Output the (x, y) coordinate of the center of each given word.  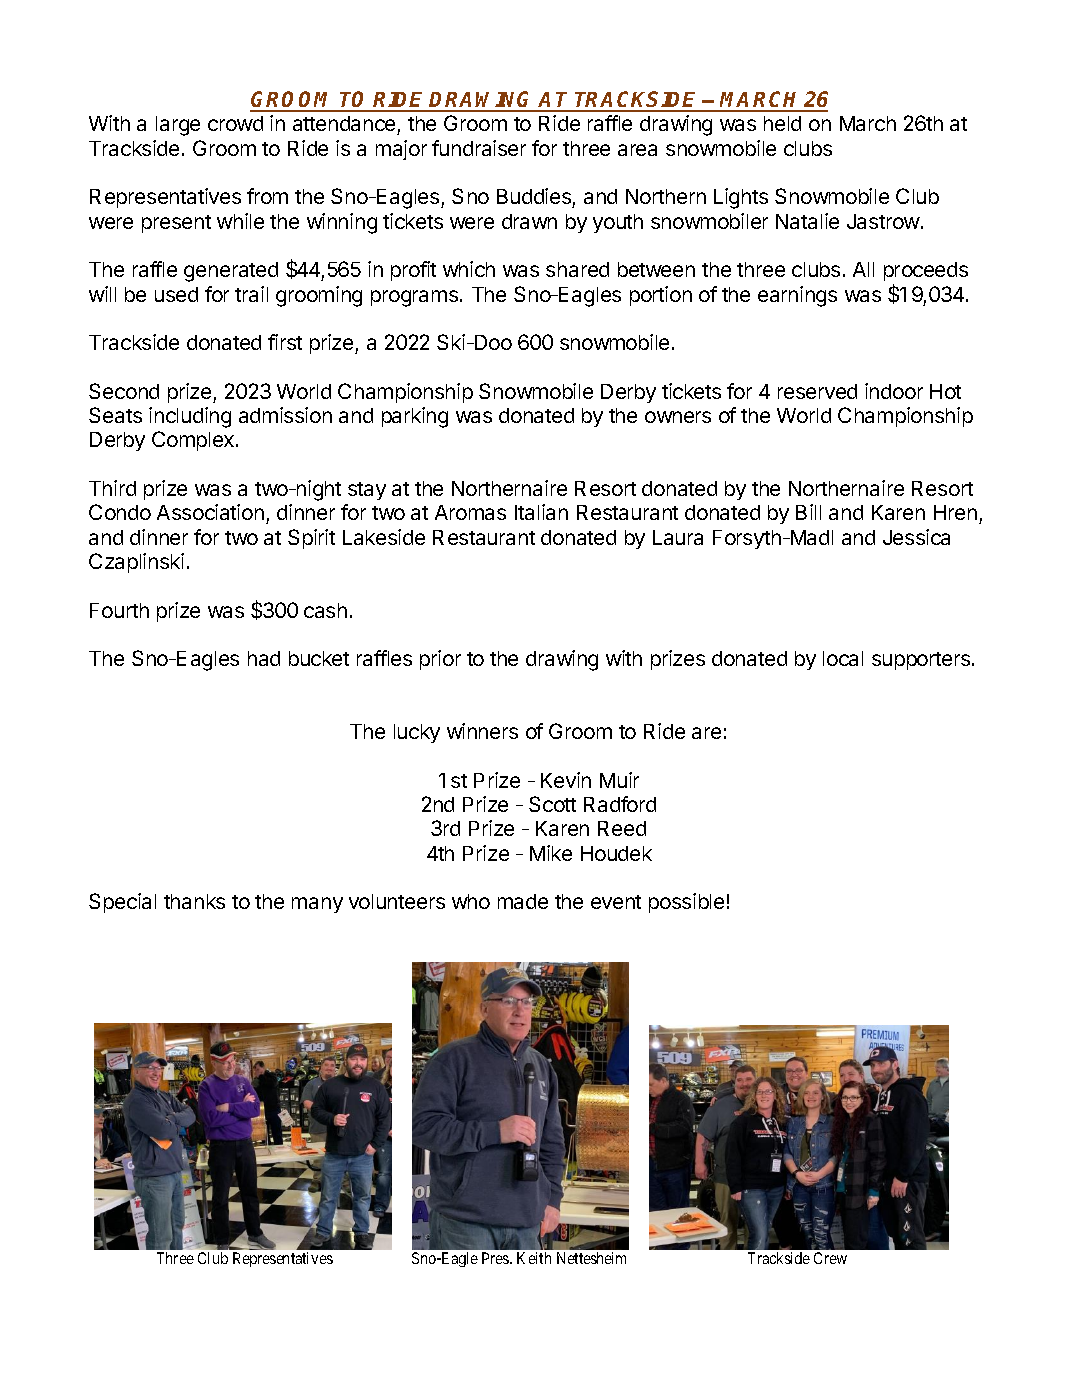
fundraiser (479, 148)
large (178, 126)
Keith (534, 1258)
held (782, 123)
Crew (830, 1258)
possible (686, 903)
